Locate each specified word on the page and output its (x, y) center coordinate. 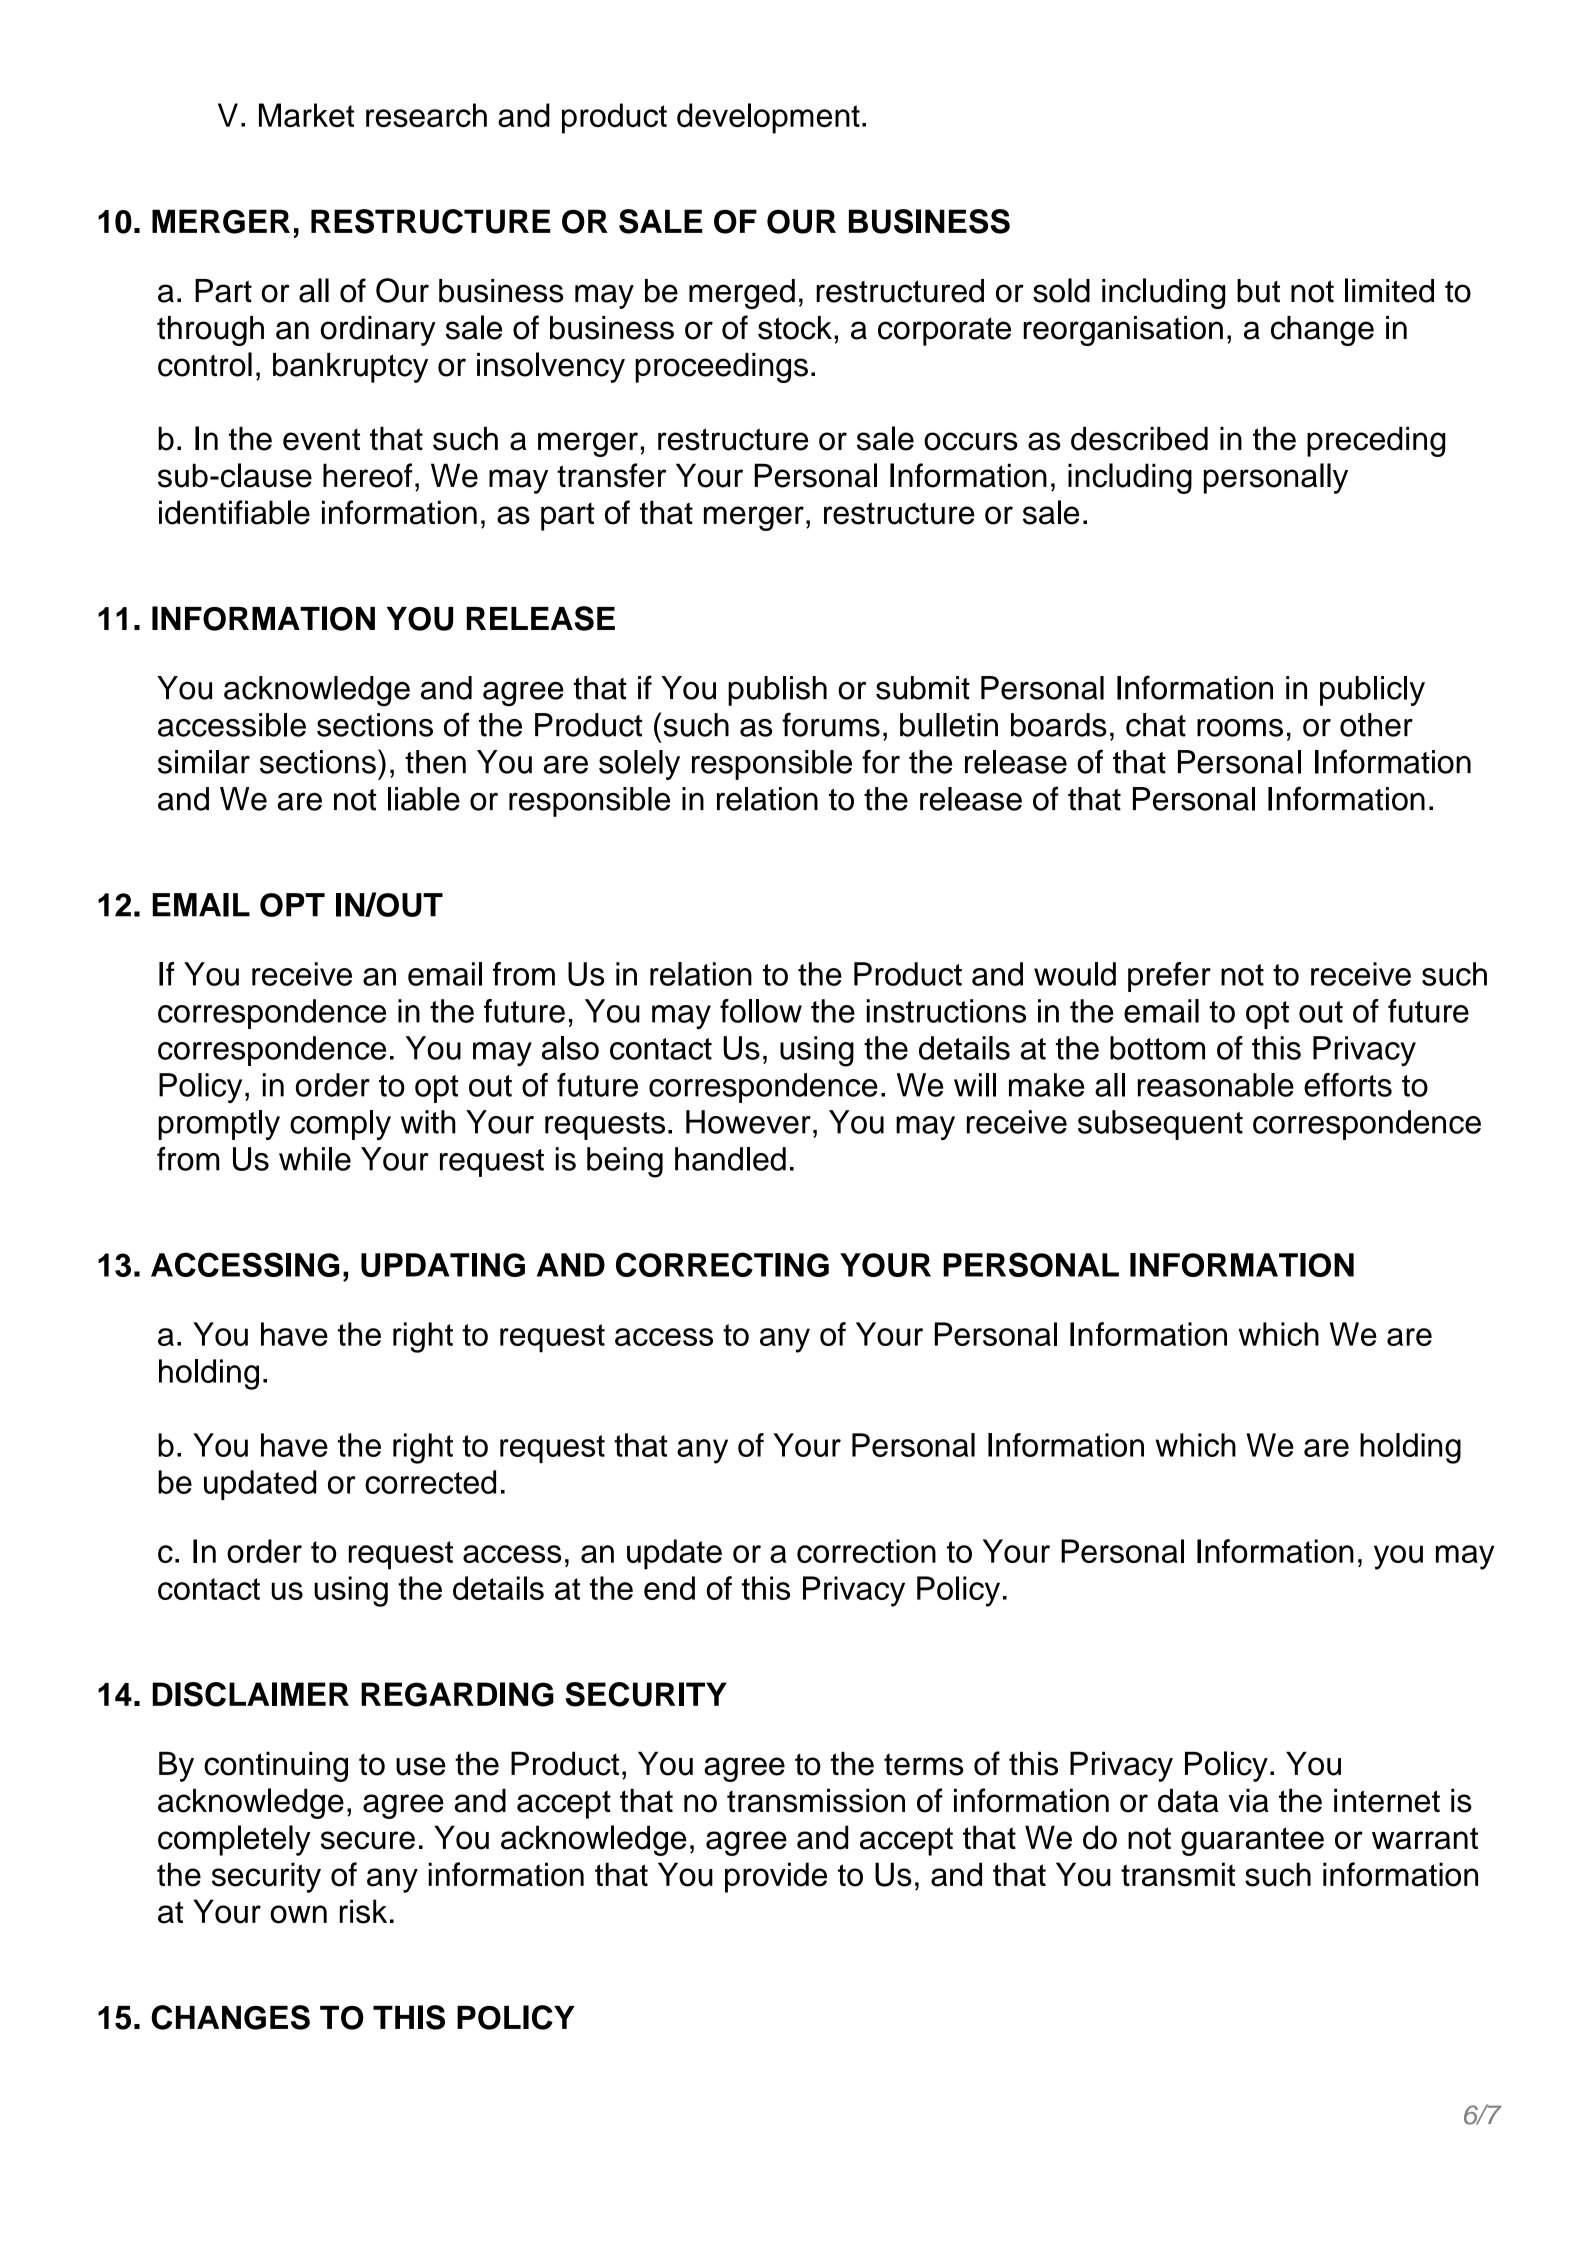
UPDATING (443, 1265)
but (1258, 291)
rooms (1240, 728)
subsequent (1160, 1125)
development (768, 118)
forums (831, 724)
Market (306, 115)
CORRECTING (722, 1264)
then (435, 762)
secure (368, 1840)
